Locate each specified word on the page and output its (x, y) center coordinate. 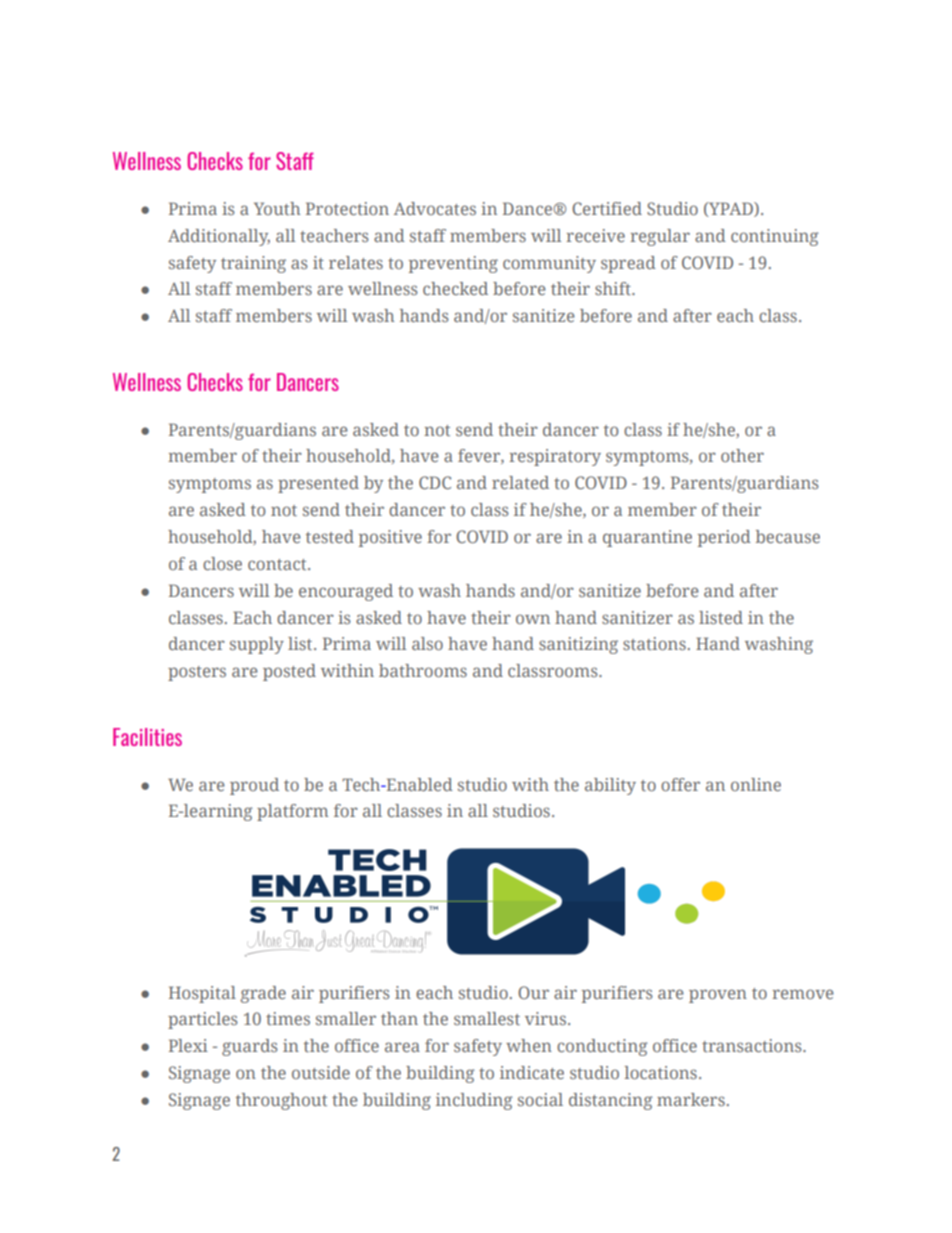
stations (654, 643)
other (742, 455)
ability (610, 786)
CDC (435, 482)
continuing (775, 237)
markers (691, 1099)
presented (318, 484)
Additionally (219, 237)
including (474, 1101)
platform (292, 812)
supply (257, 645)
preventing (453, 264)
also (427, 643)
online (756, 784)
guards (250, 1047)
